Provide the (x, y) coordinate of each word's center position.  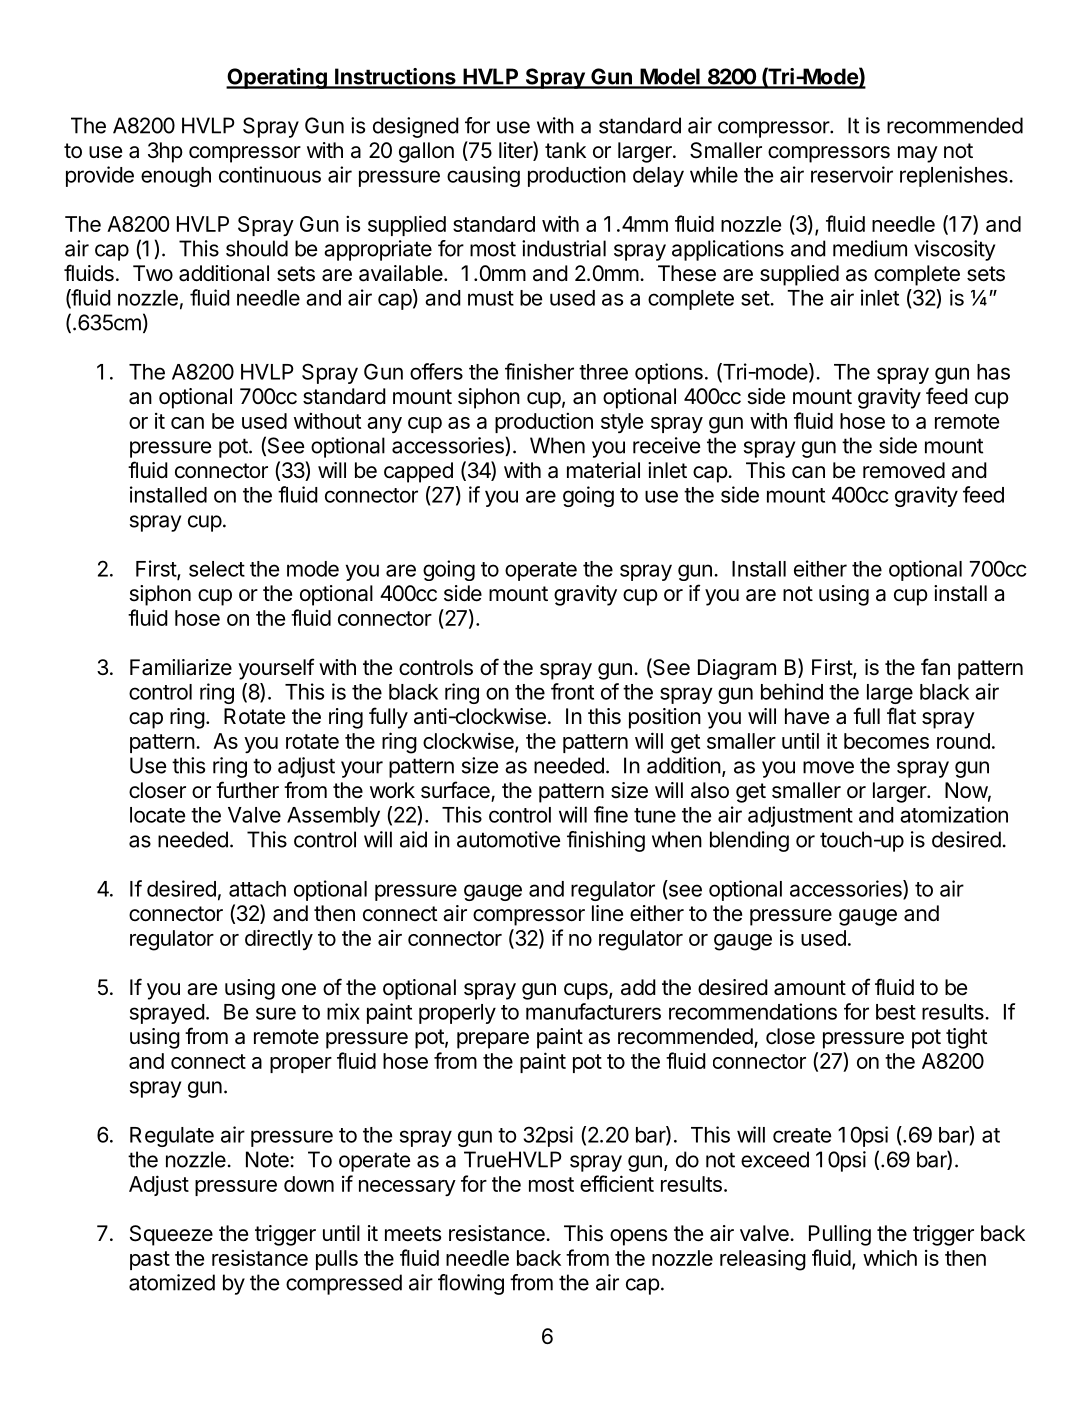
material (603, 470)
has (993, 372)
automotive (508, 839)
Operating (277, 78)
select (217, 569)
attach (257, 889)
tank (565, 150)
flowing (471, 1284)
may (918, 154)
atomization (954, 814)
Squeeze (171, 1235)
